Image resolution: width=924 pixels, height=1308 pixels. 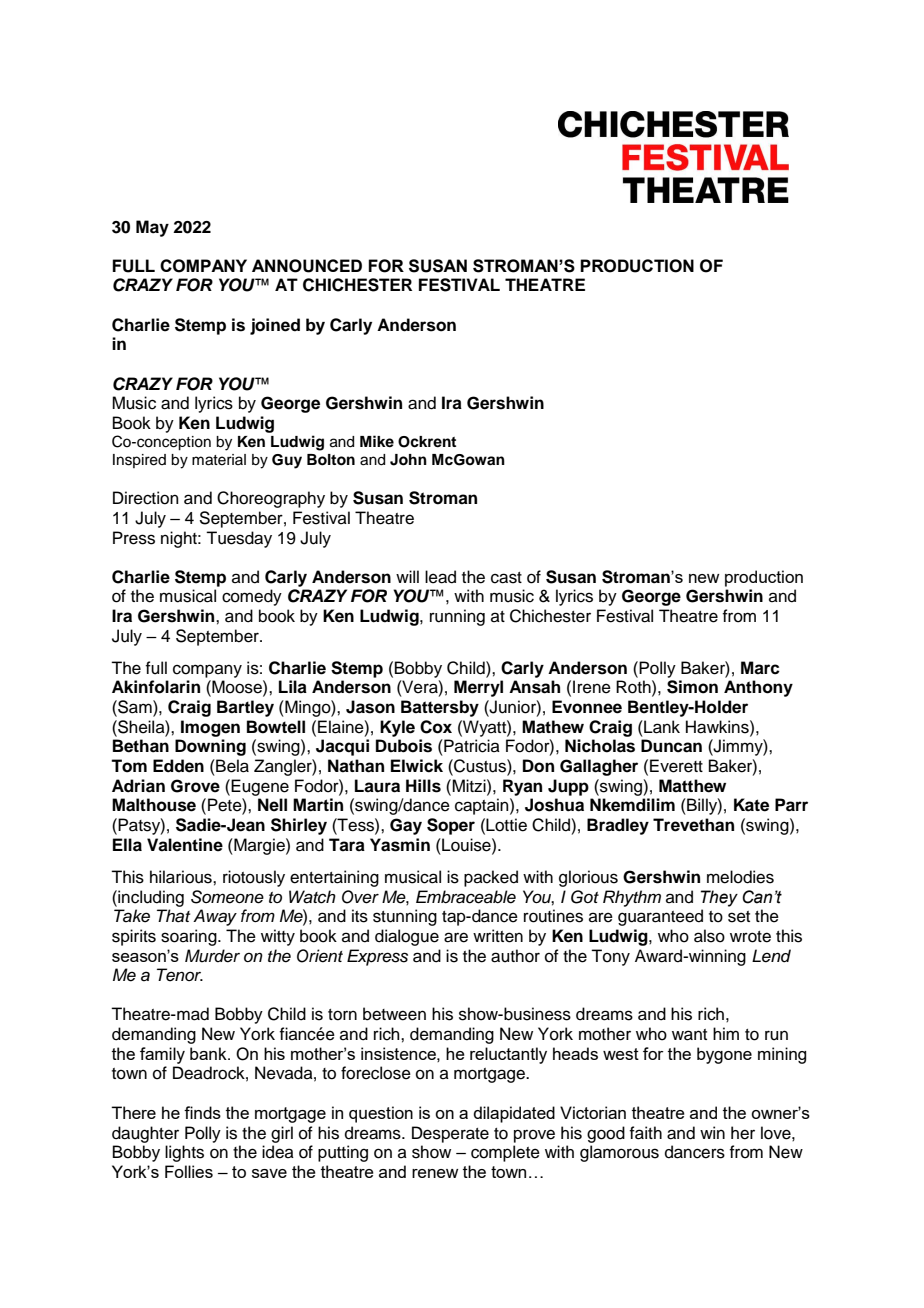 I want to click on also, so click(x=709, y=936).
